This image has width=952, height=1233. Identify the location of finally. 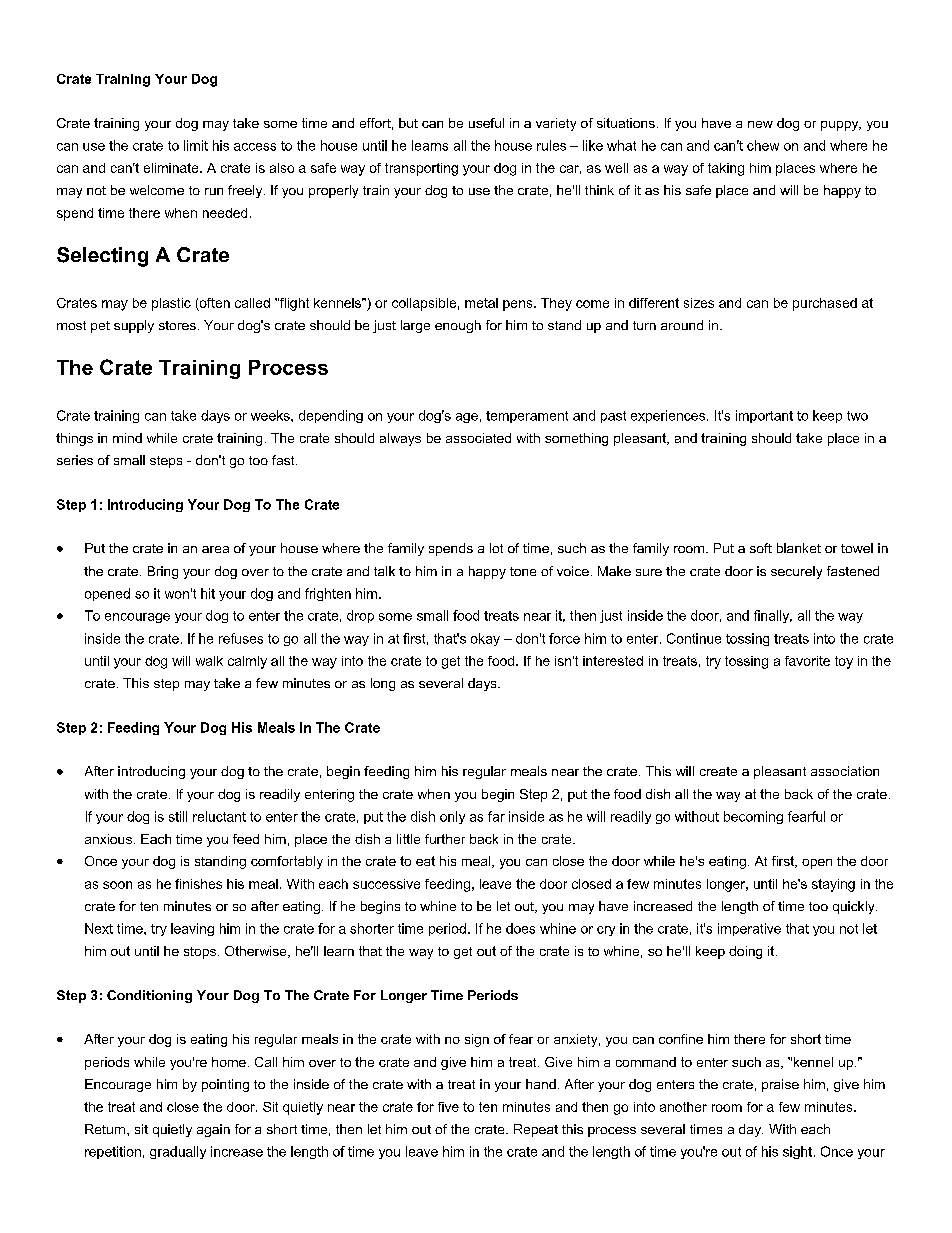
(773, 616).
